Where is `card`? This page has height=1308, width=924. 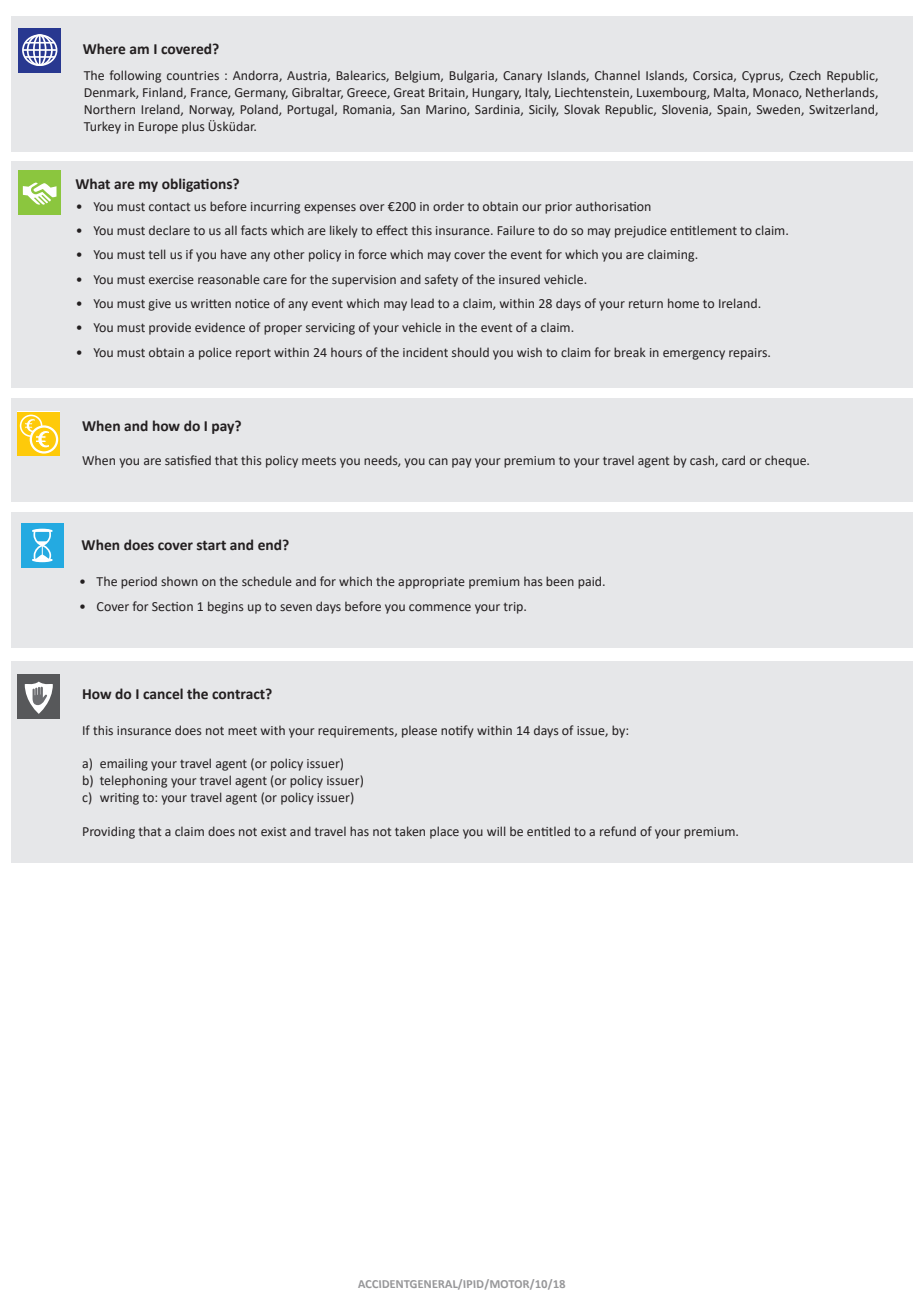 card is located at coordinates (733, 460).
